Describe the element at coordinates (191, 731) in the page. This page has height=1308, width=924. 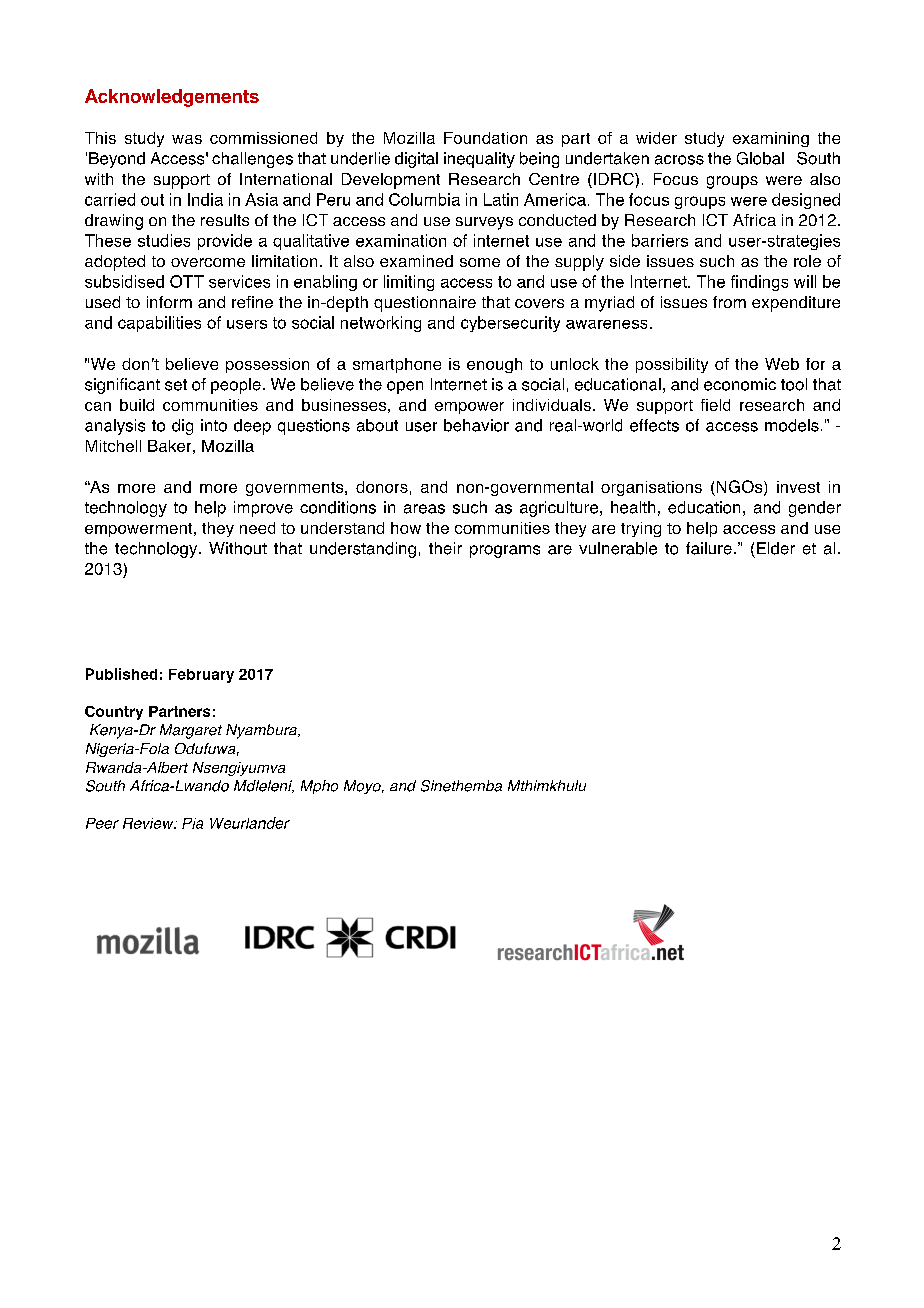
I see `Margaret` at that location.
